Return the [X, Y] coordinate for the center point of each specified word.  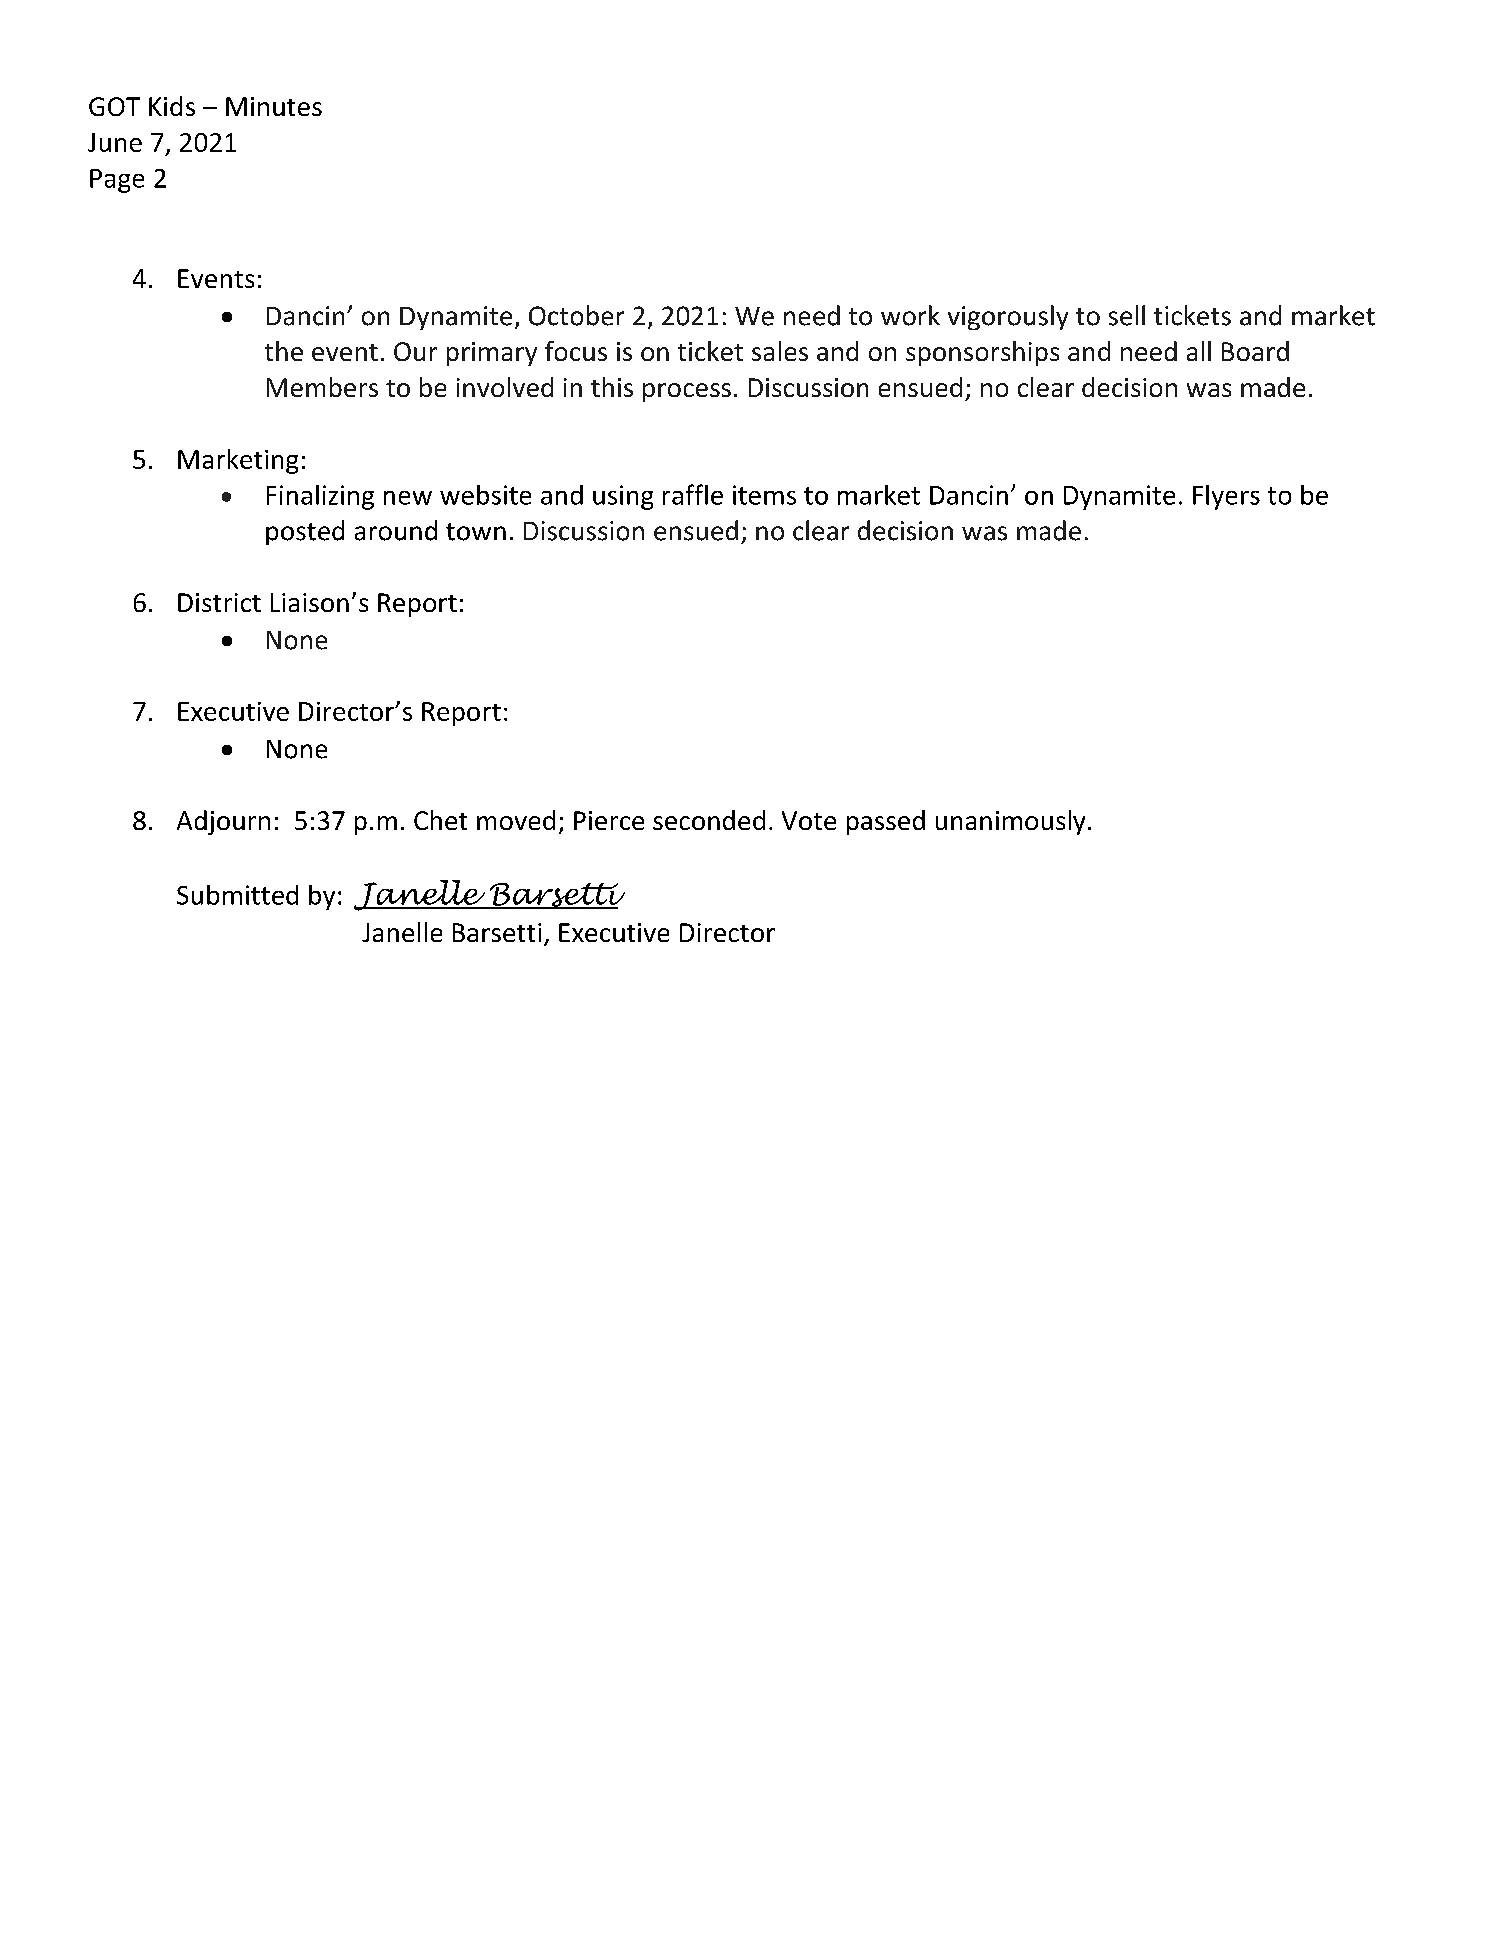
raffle [693, 494]
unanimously [1010, 822]
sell [1127, 315]
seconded [709, 820]
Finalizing [320, 497]
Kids [172, 106]
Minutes [274, 106]
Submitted [237, 895]
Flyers [1226, 497]
